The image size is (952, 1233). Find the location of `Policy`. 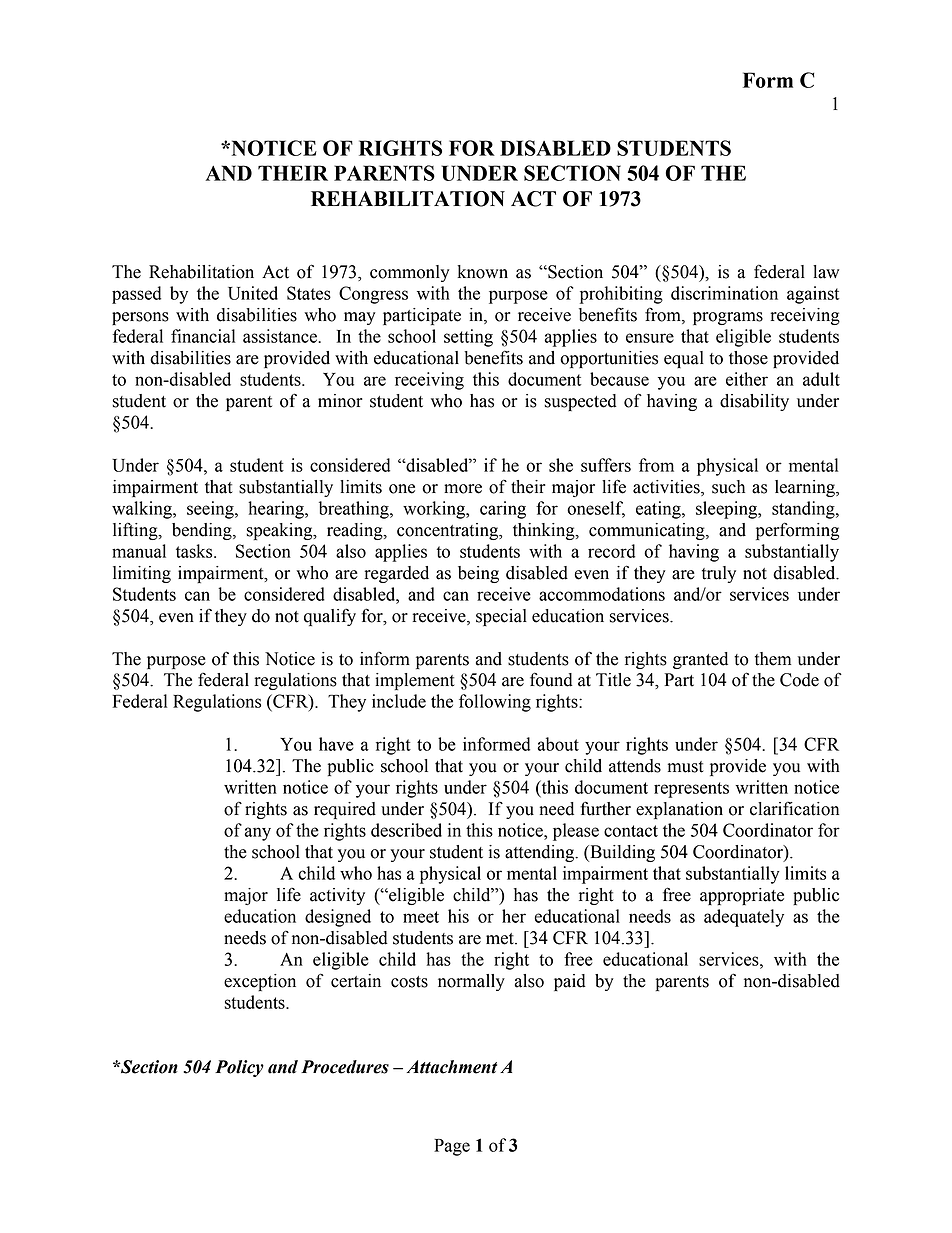

Policy is located at coordinates (239, 1068).
